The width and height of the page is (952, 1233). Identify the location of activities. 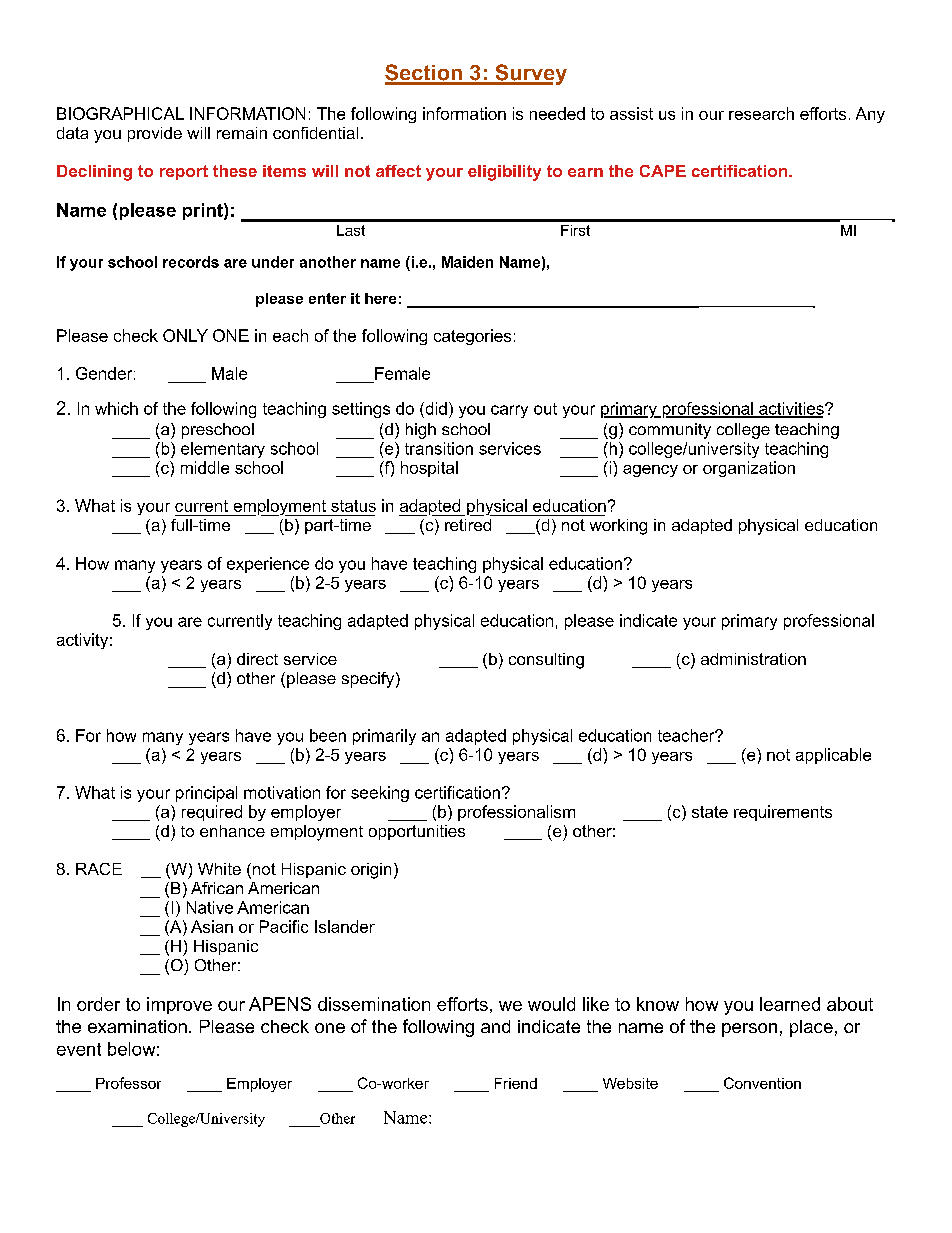
(791, 409).
